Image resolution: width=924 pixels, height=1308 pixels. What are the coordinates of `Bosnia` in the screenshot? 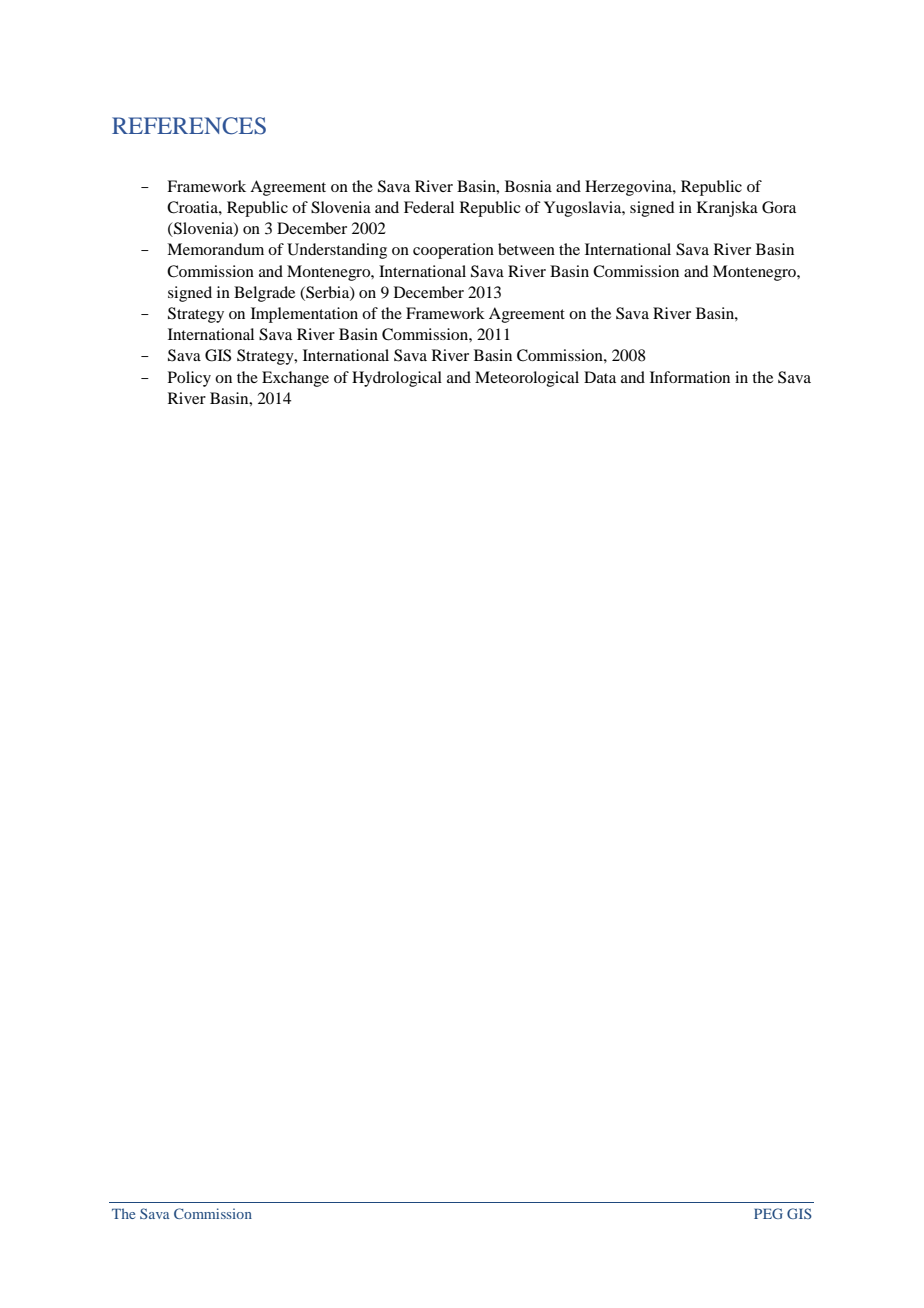 It's located at (528, 186).
